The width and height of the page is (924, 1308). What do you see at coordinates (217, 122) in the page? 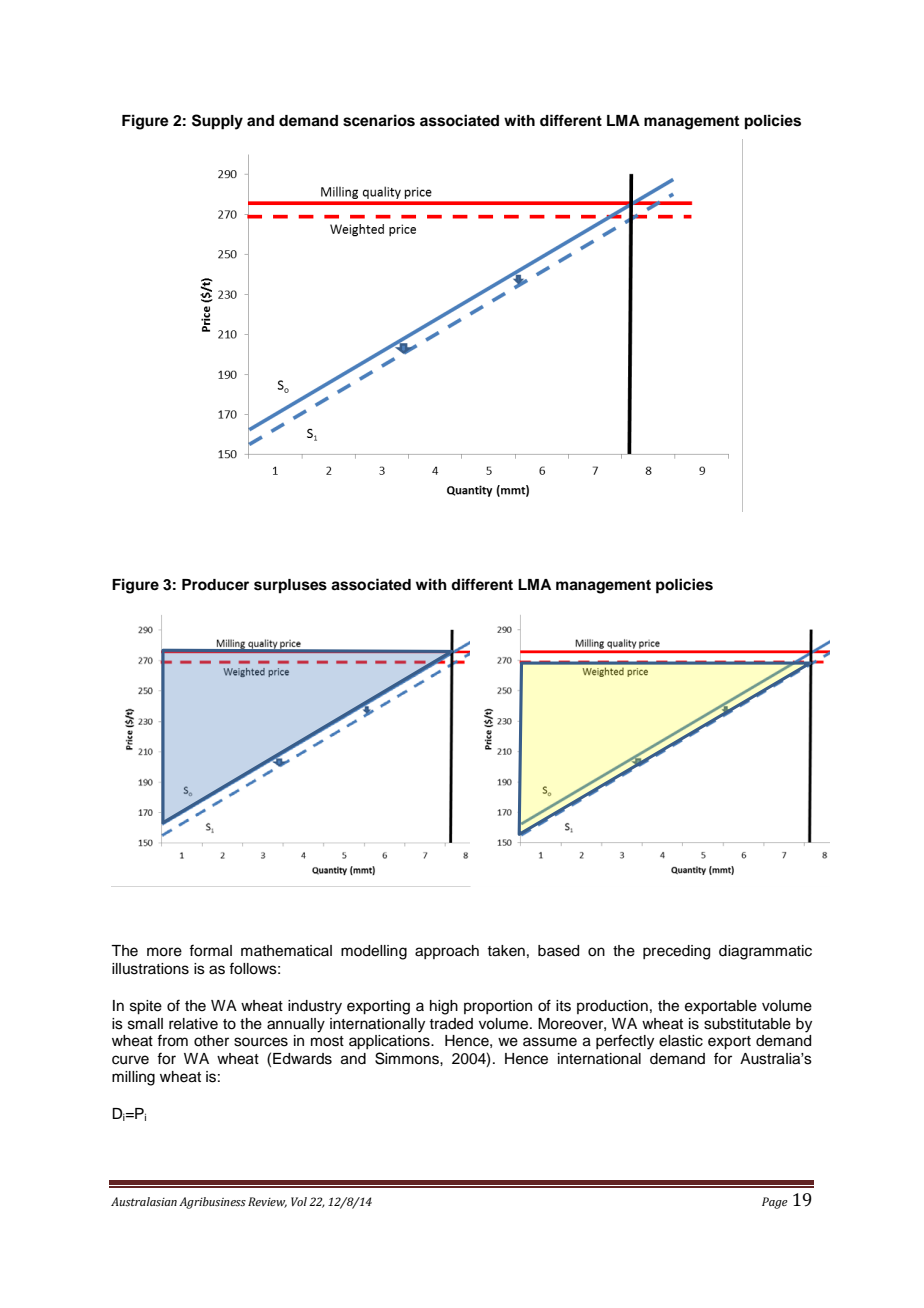
I see `Supply` at bounding box center [217, 122].
